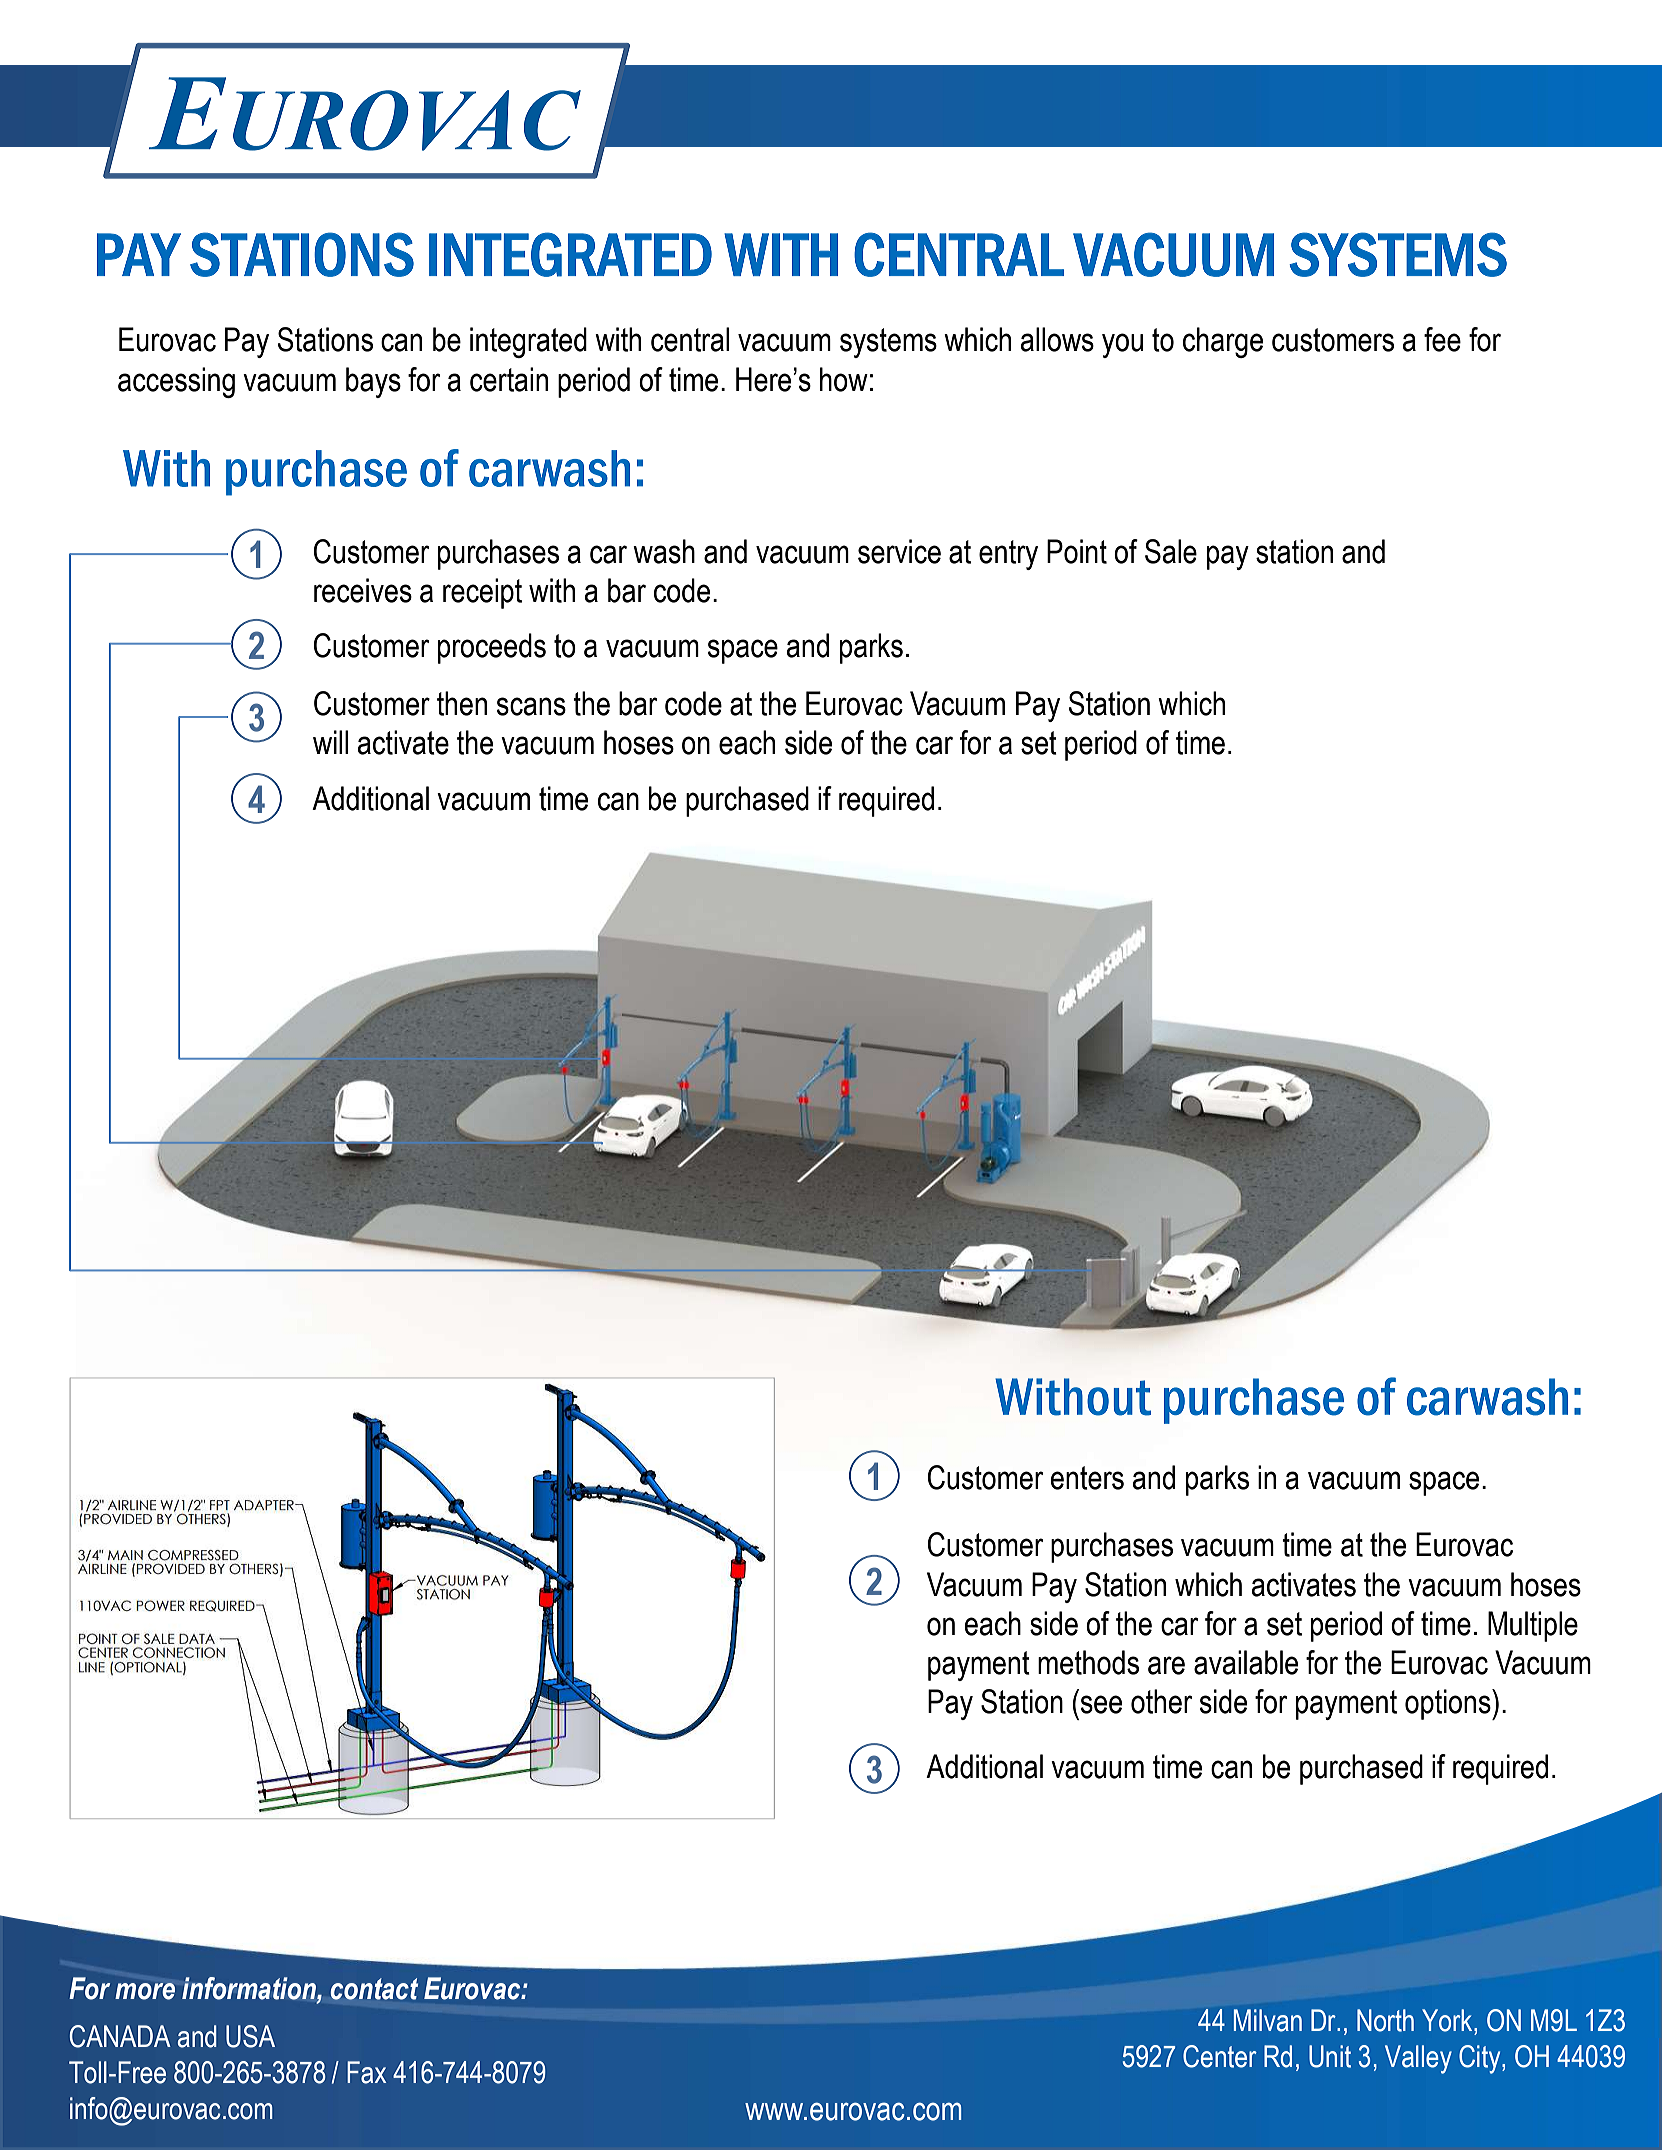 Image resolution: width=1662 pixels, height=2150 pixels. Describe the element at coordinates (373, 382) in the screenshot. I see `bays` at that location.
